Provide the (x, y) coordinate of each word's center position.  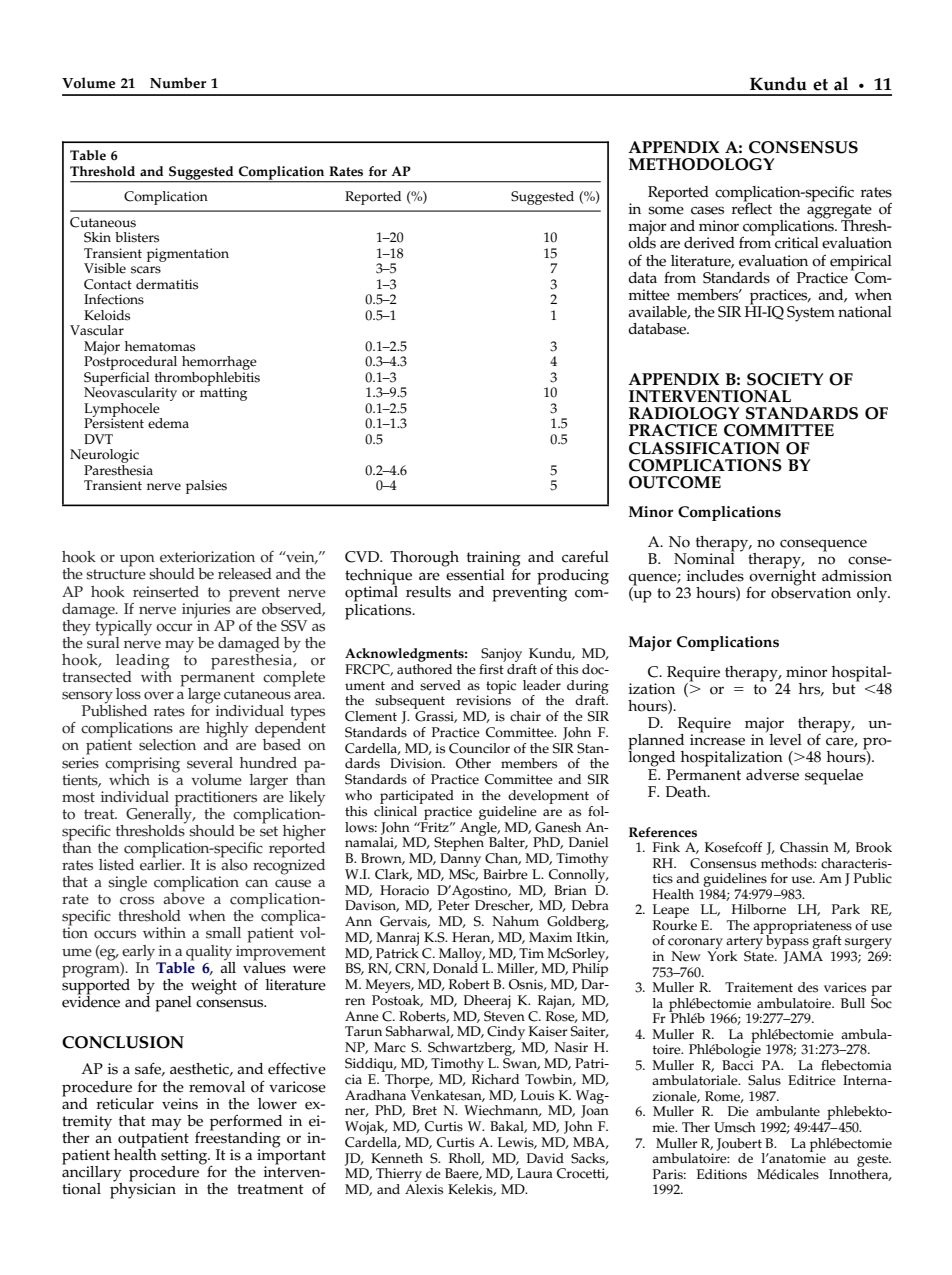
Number (178, 83)
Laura (535, 1173)
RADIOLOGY (684, 413)
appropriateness (802, 928)
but (845, 687)
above (184, 898)
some (666, 210)
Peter (454, 904)
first (492, 668)
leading (143, 663)
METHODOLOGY (702, 164)
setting (185, 1158)
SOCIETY (785, 379)
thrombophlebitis (207, 378)
